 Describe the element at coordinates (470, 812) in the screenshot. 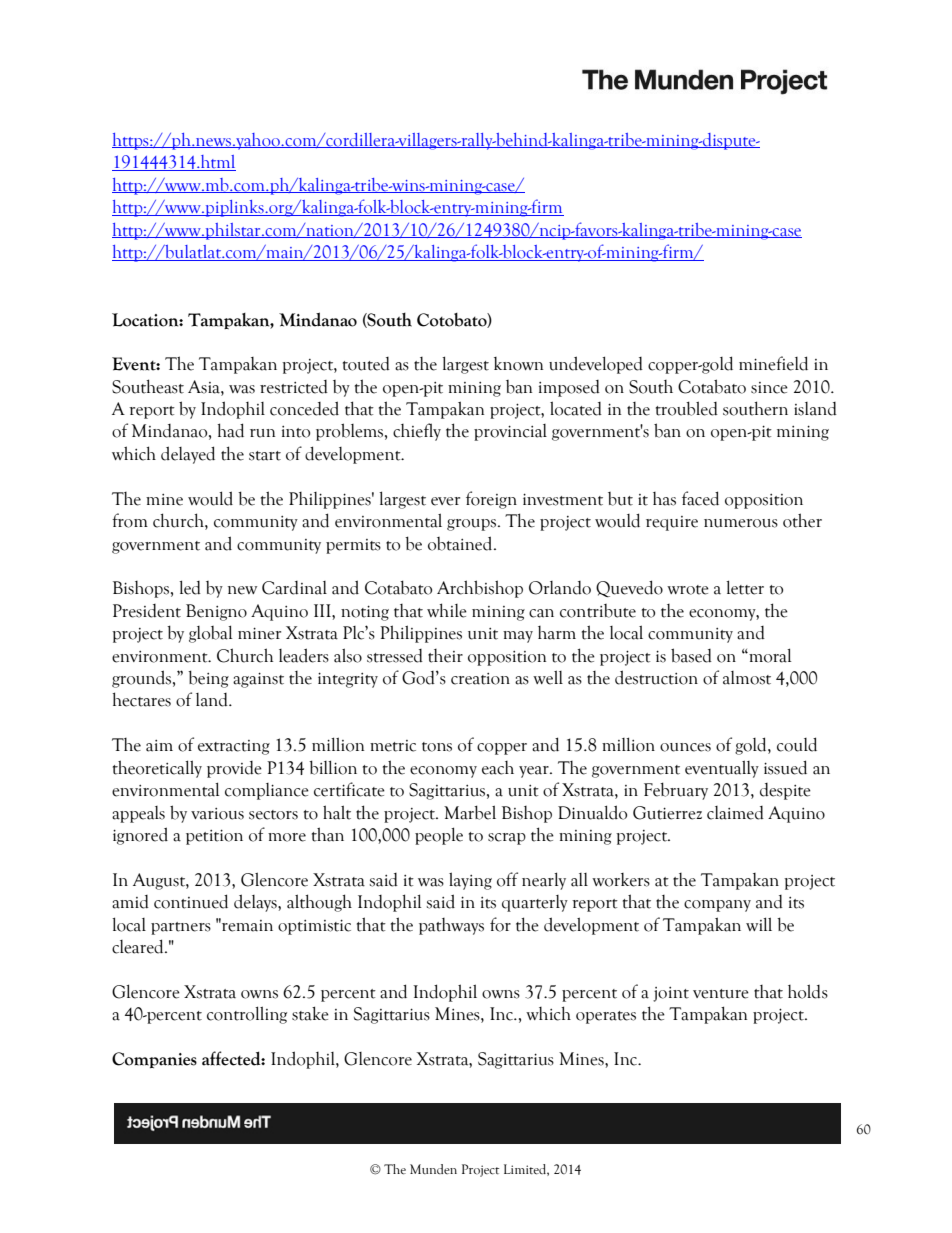

I see `Marbel` at that location.
